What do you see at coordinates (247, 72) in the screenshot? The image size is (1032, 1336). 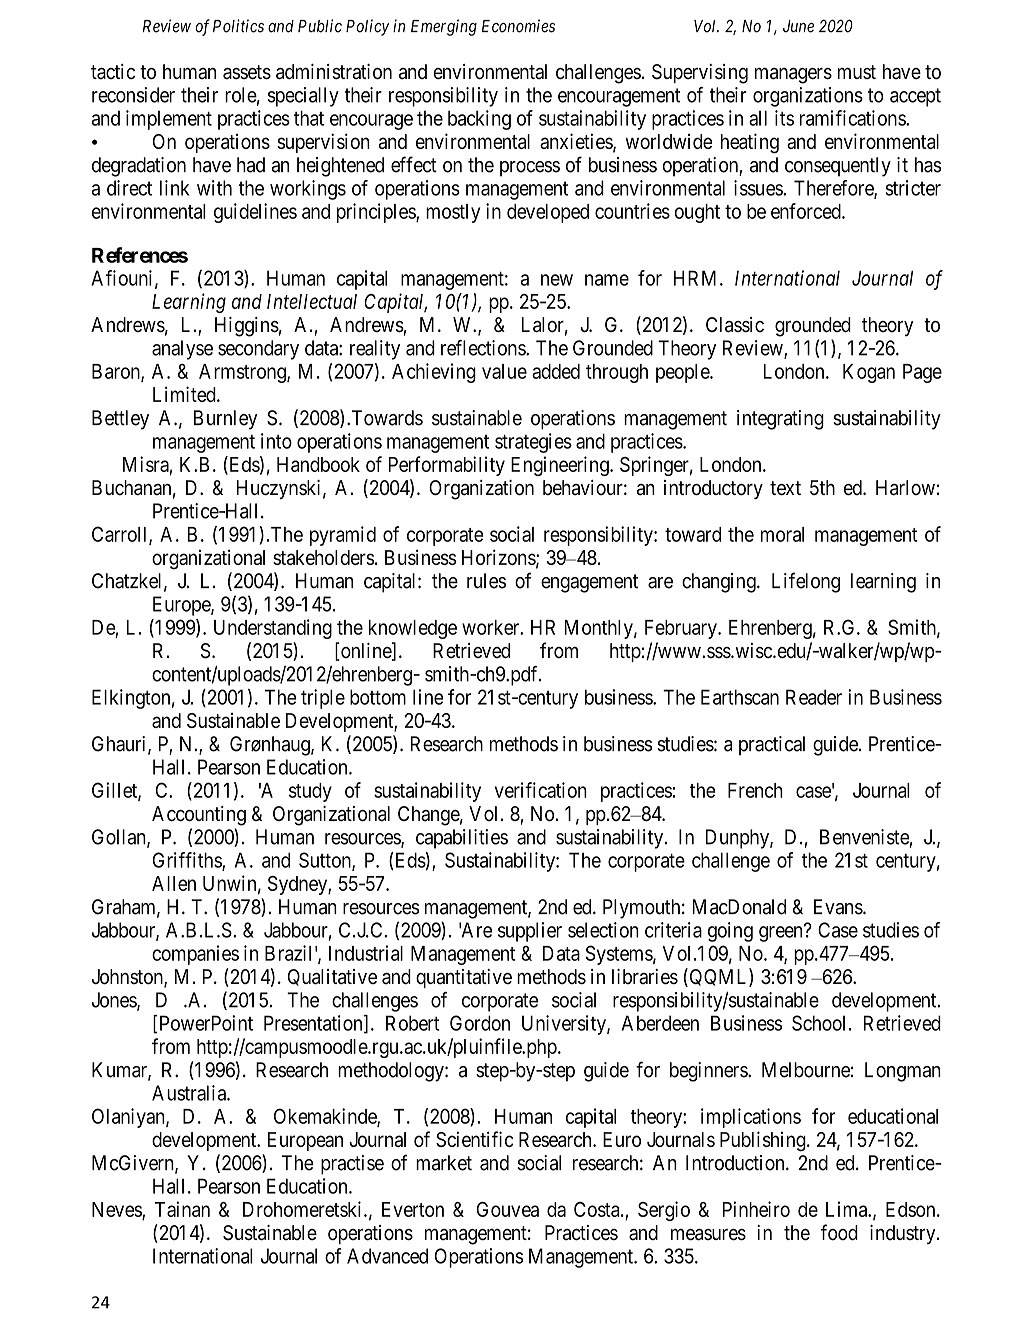 I see `assets` at bounding box center [247, 72].
